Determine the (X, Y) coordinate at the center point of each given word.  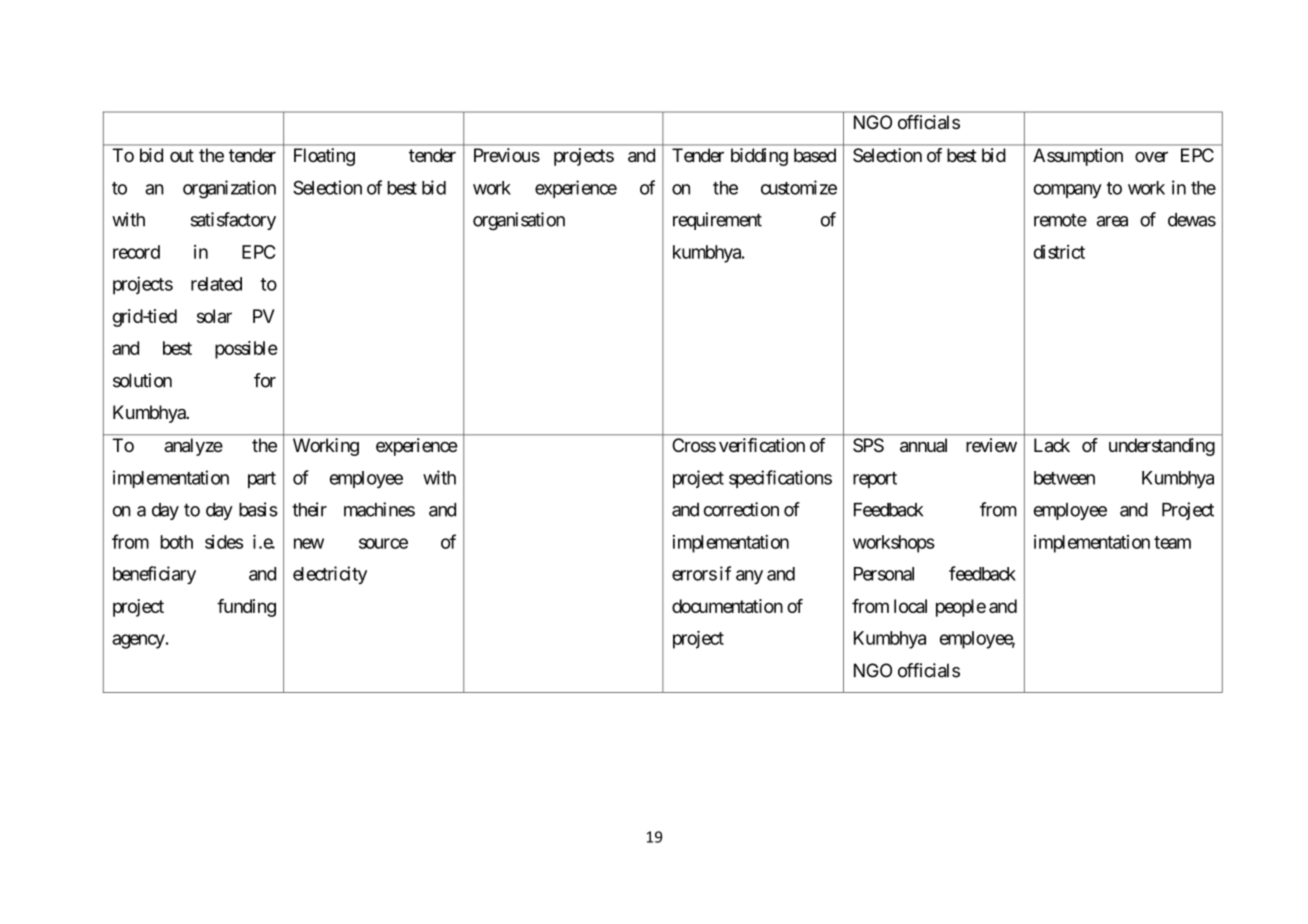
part (262, 480)
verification (762, 445)
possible (246, 350)
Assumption (1078, 157)
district (1059, 252)
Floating (324, 157)
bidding (759, 157)
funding (246, 608)
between (1064, 478)
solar (214, 316)
